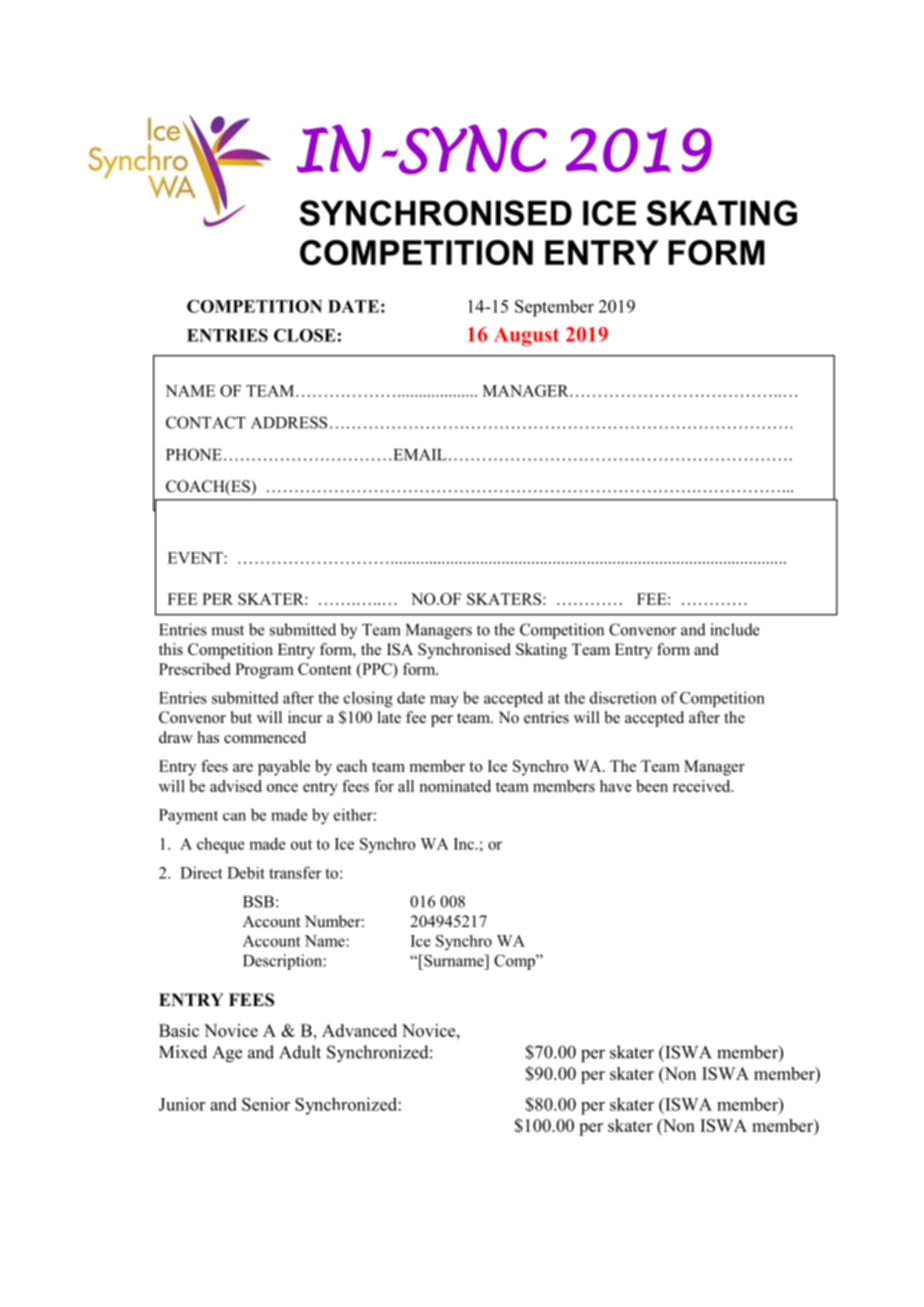 The image size is (924, 1307). What do you see at coordinates (206, 422) in the screenshot?
I see `CONTACT` at bounding box center [206, 422].
